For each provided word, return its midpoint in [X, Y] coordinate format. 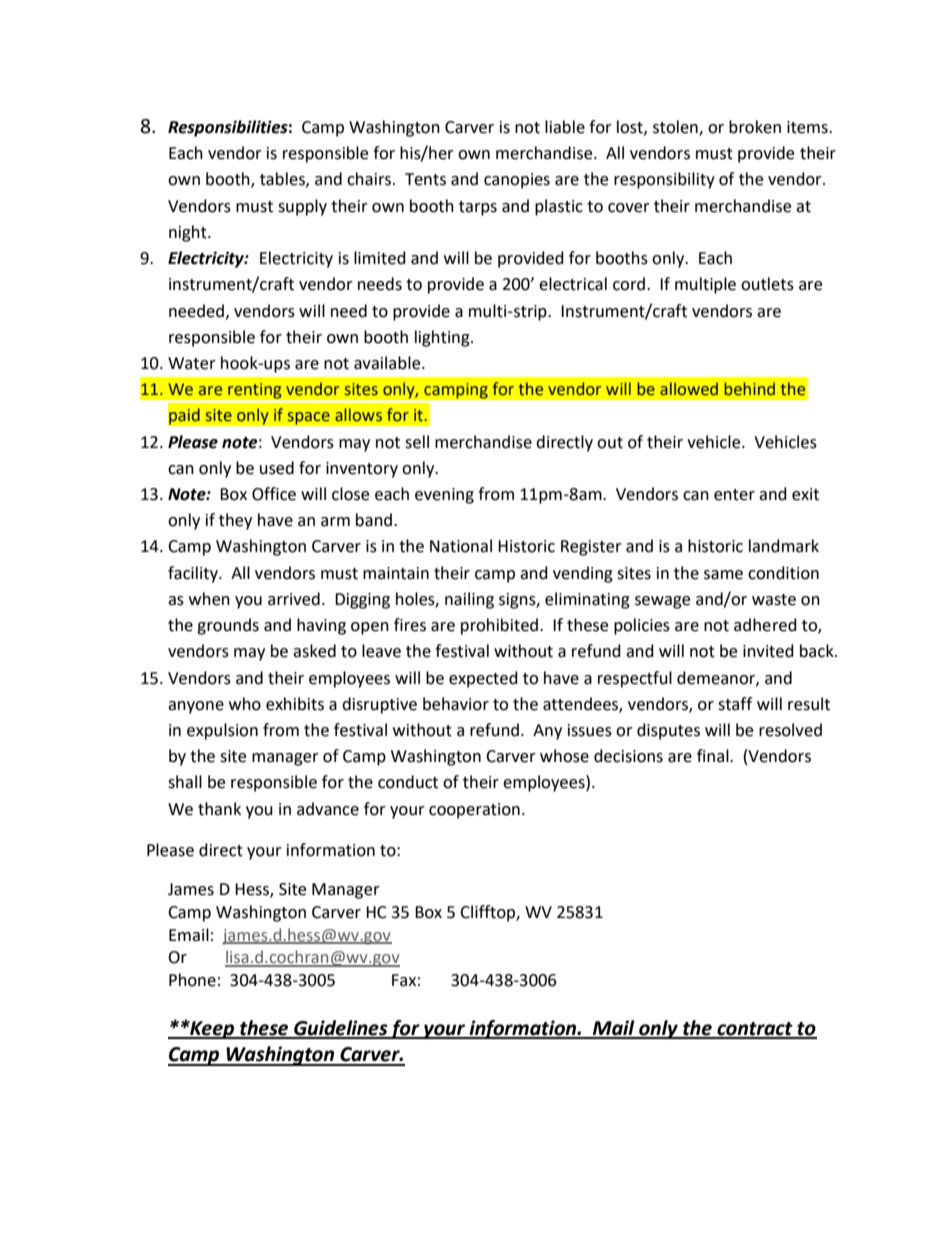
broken [755, 127]
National [461, 546]
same [723, 575]
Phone [192, 980]
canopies [517, 181]
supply [302, 207]
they [235, 521]
